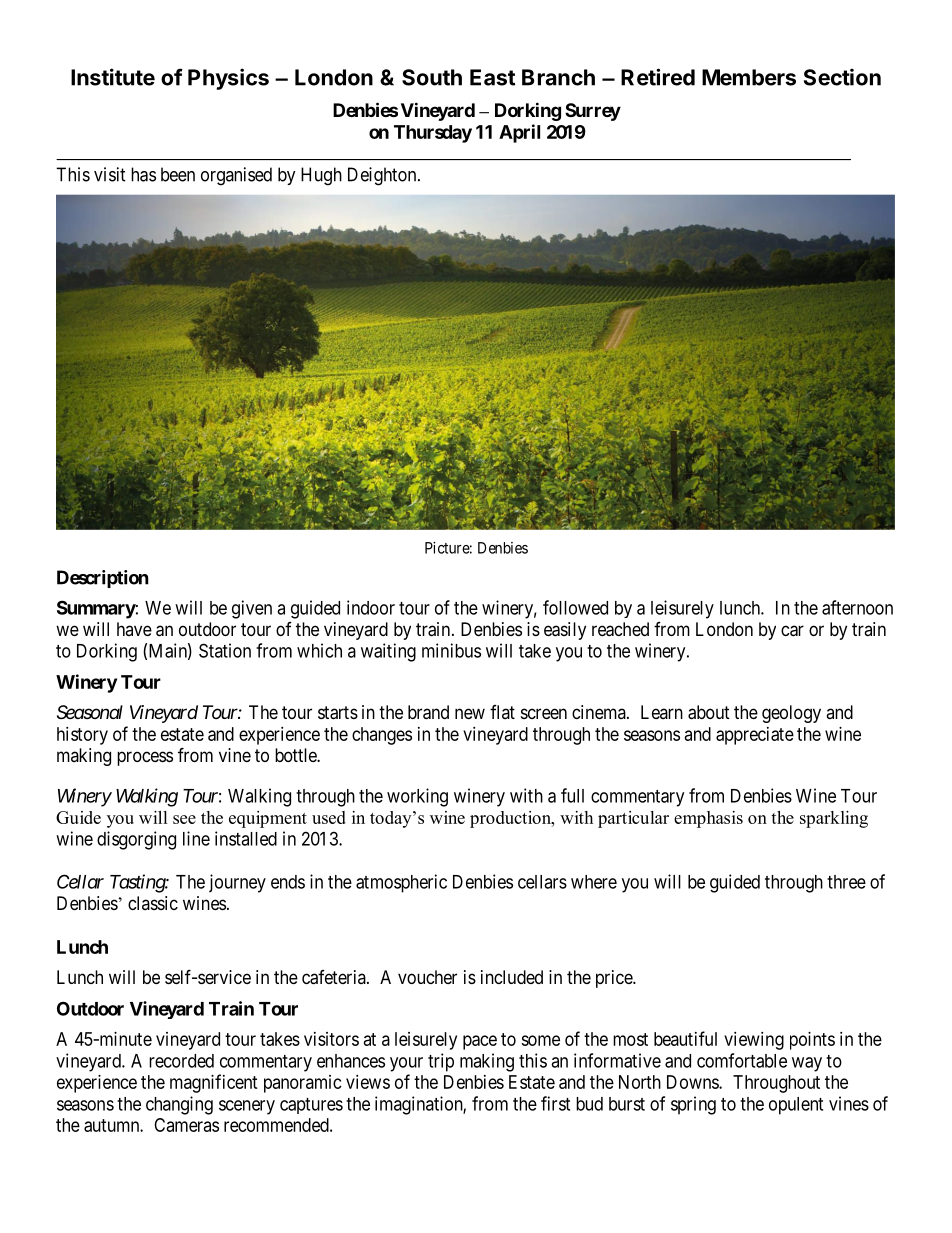 Image resolution: width=952 pixels, height=1233 pixels. I want to click on have, so click(134, 629).
